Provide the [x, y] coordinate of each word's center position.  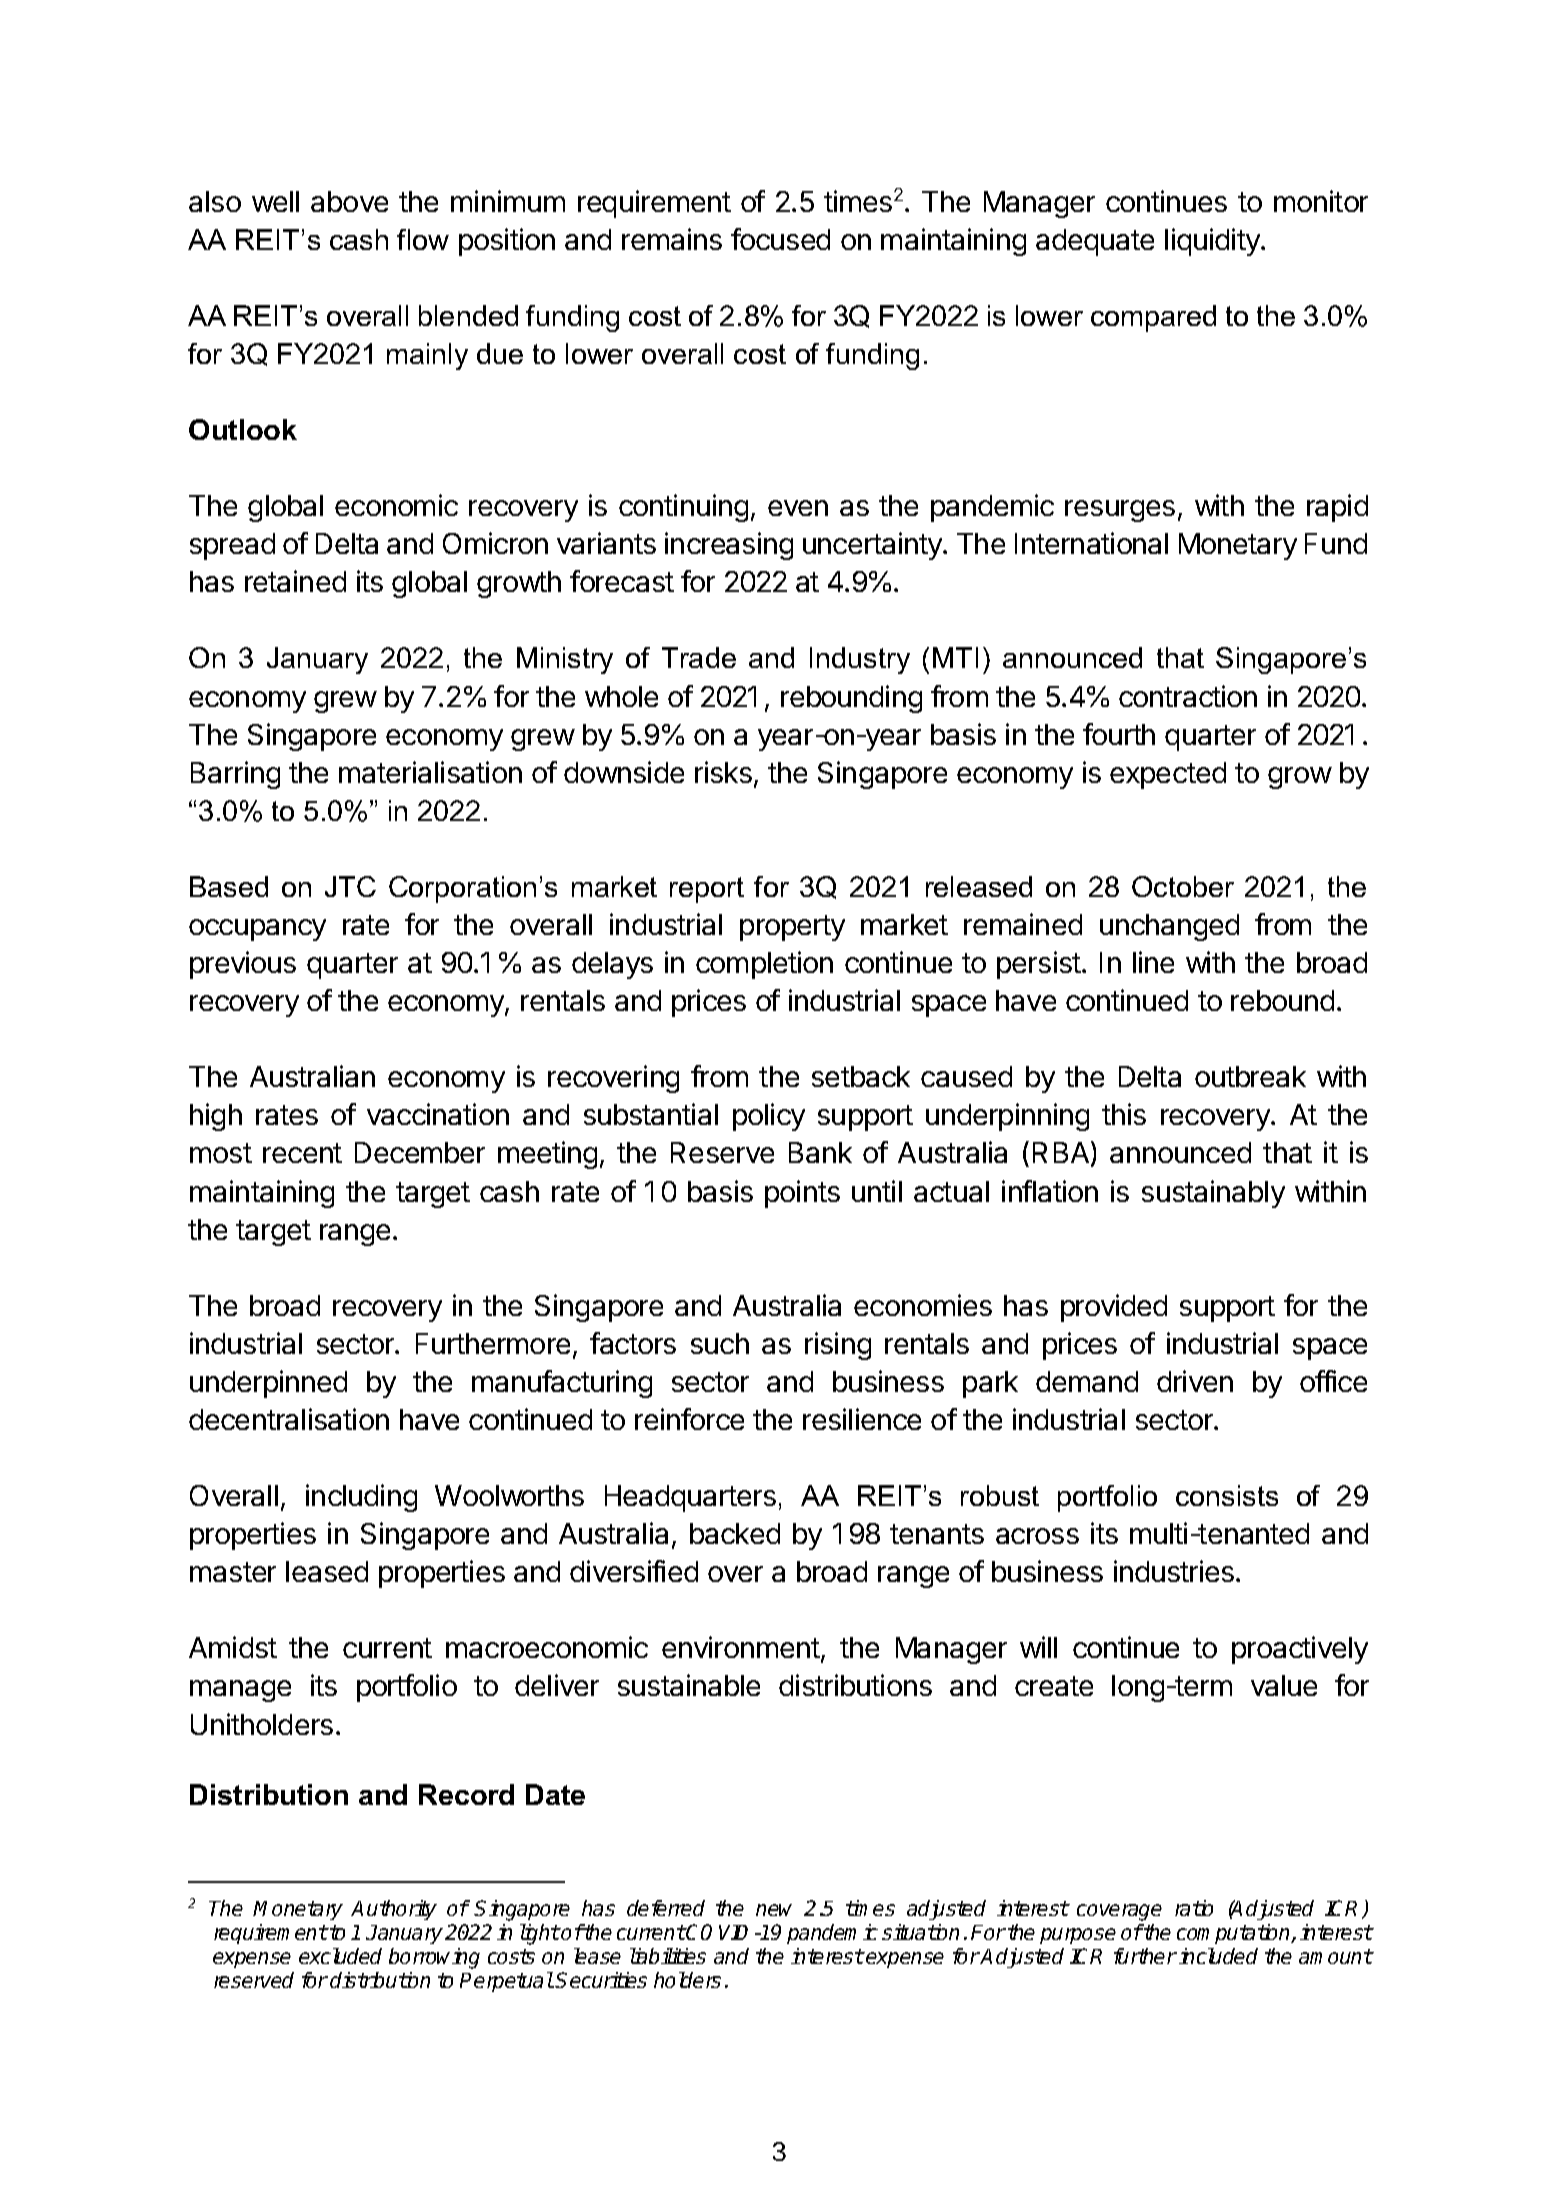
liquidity [1213, 242]
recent [302, 1153]
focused [780, 239]
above [349, 201]
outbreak [1250, 1076]
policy [769, 1117]
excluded [340, 1956]
